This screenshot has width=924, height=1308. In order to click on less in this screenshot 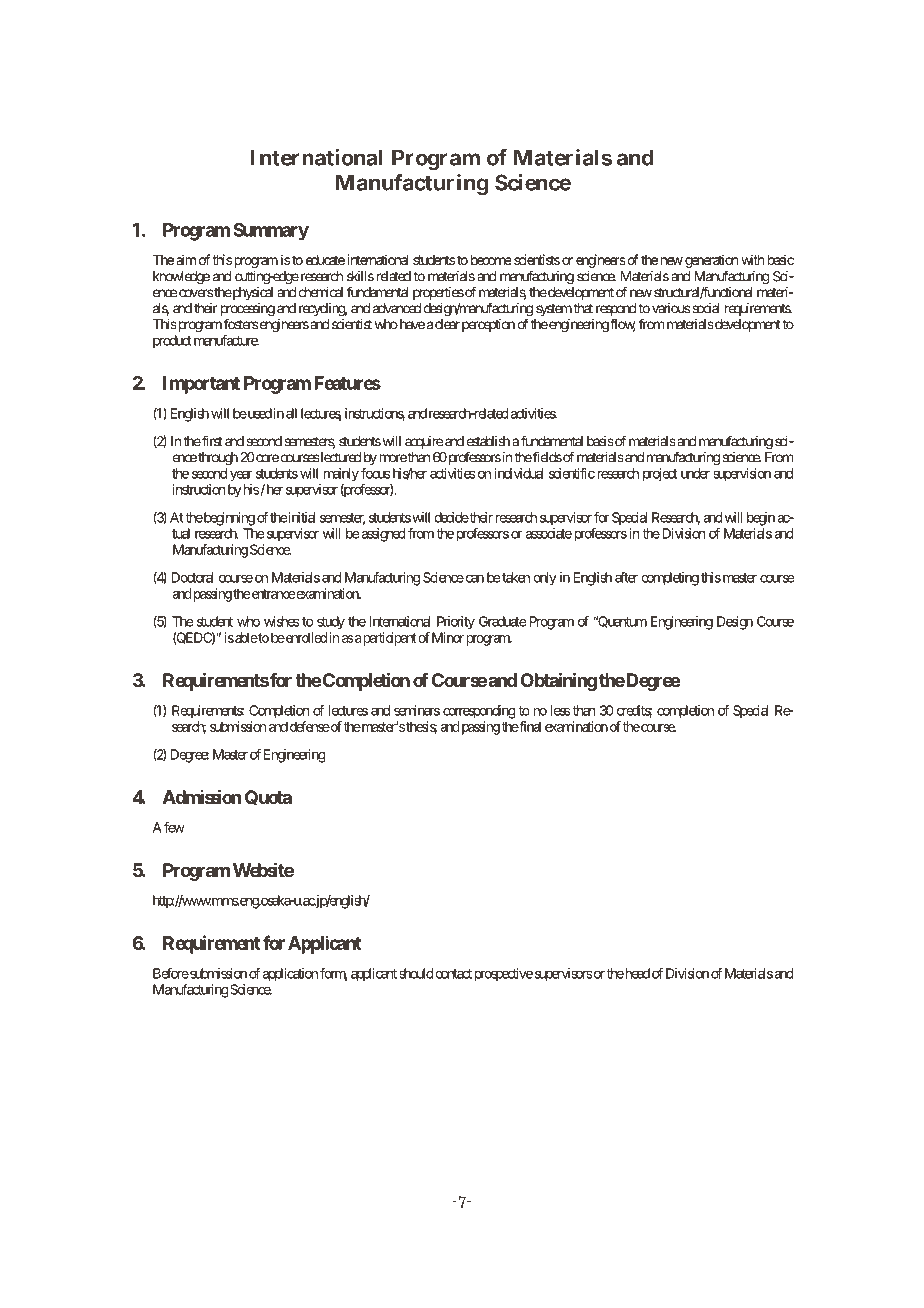, I will do `click(560, 710)`.
